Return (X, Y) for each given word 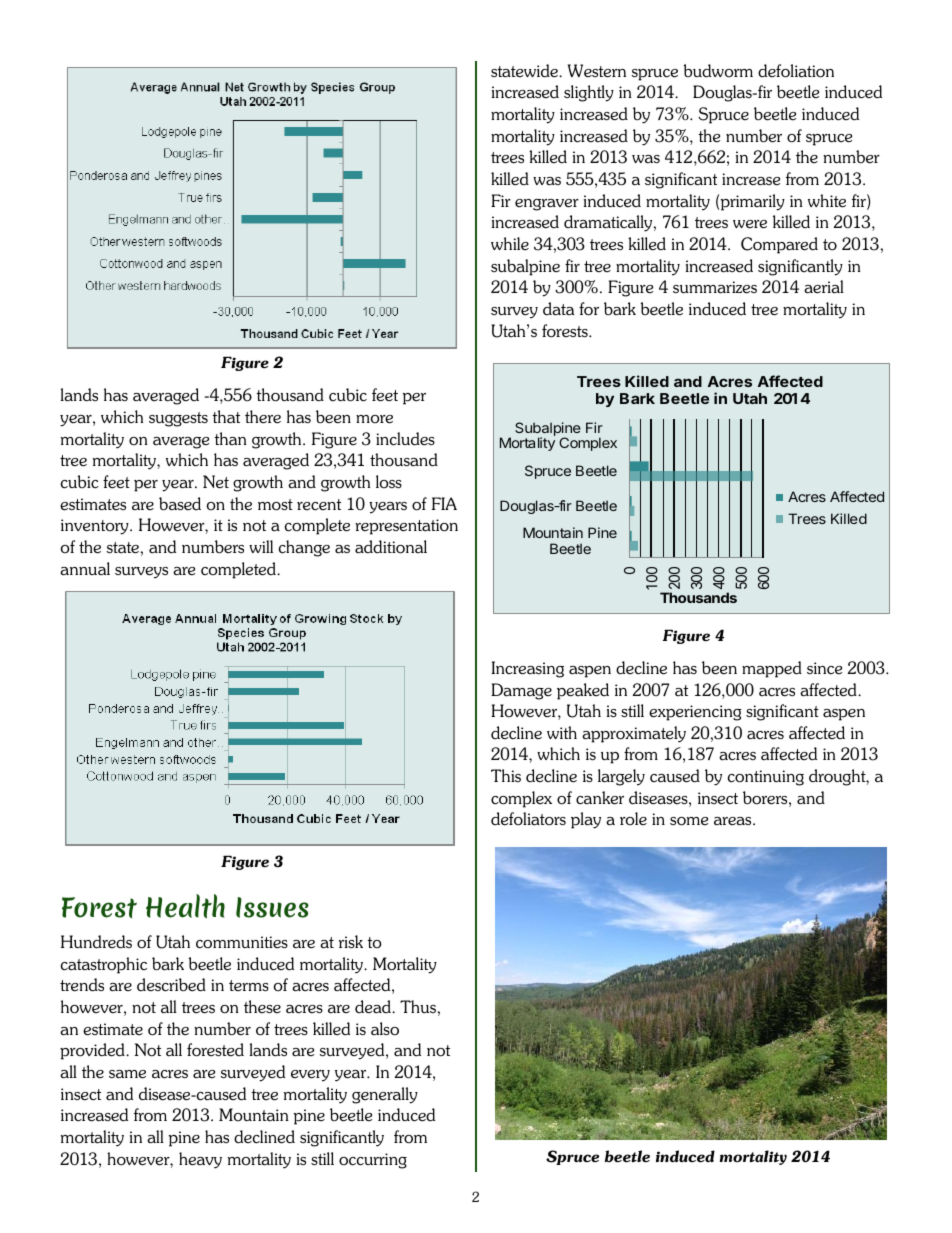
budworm (718, 71)
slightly (589, 93)
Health (185, 906)
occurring (373, 1161)
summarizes (715, 287)
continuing (766, 778)
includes (405, 439)
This (506, 775)
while (510, 243)
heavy (200, 1160)
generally (385, 1095)
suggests (178, 419)
